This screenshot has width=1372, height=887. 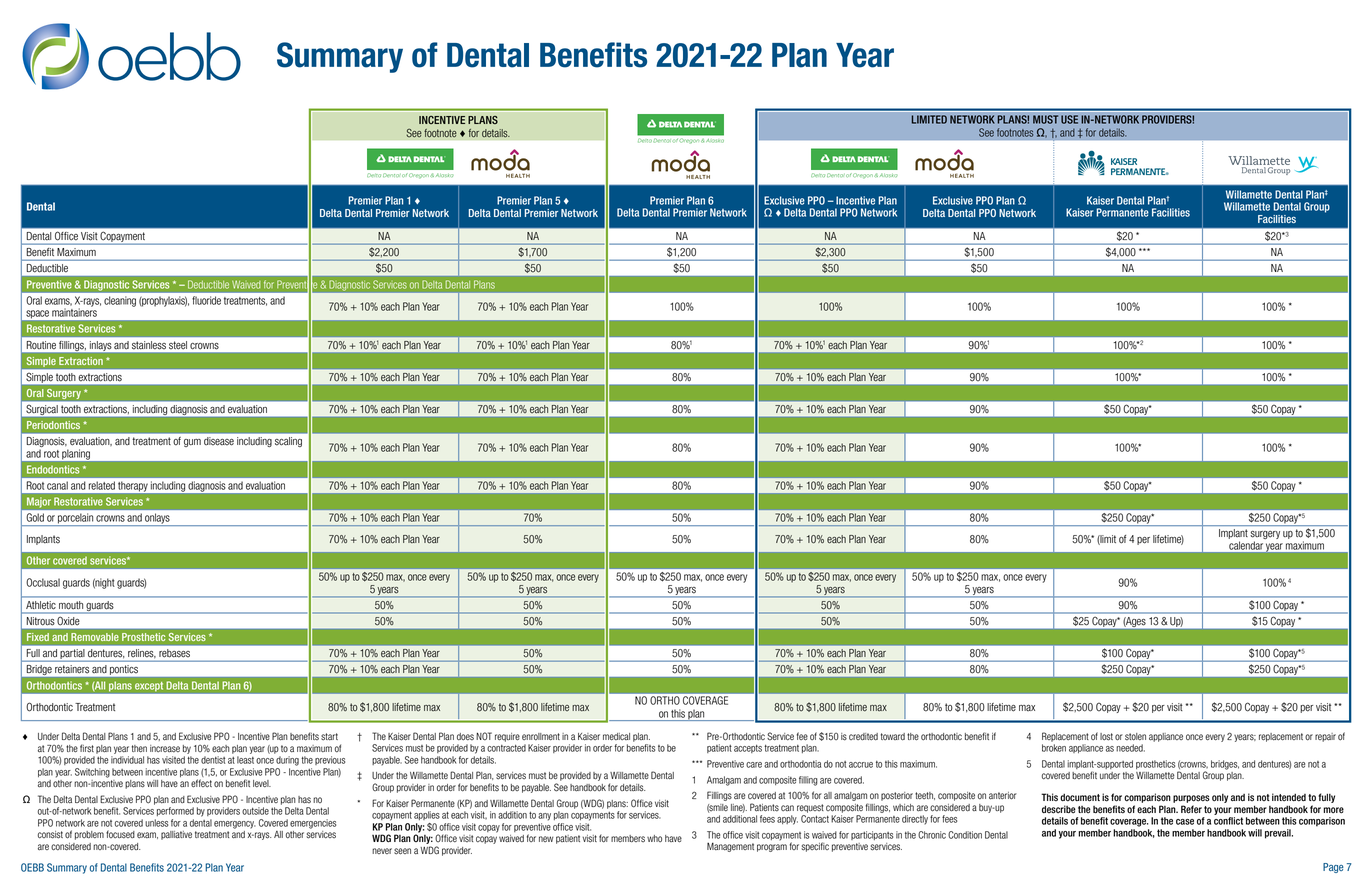 I want to click on stolen, so click(x=1135, y=737).
